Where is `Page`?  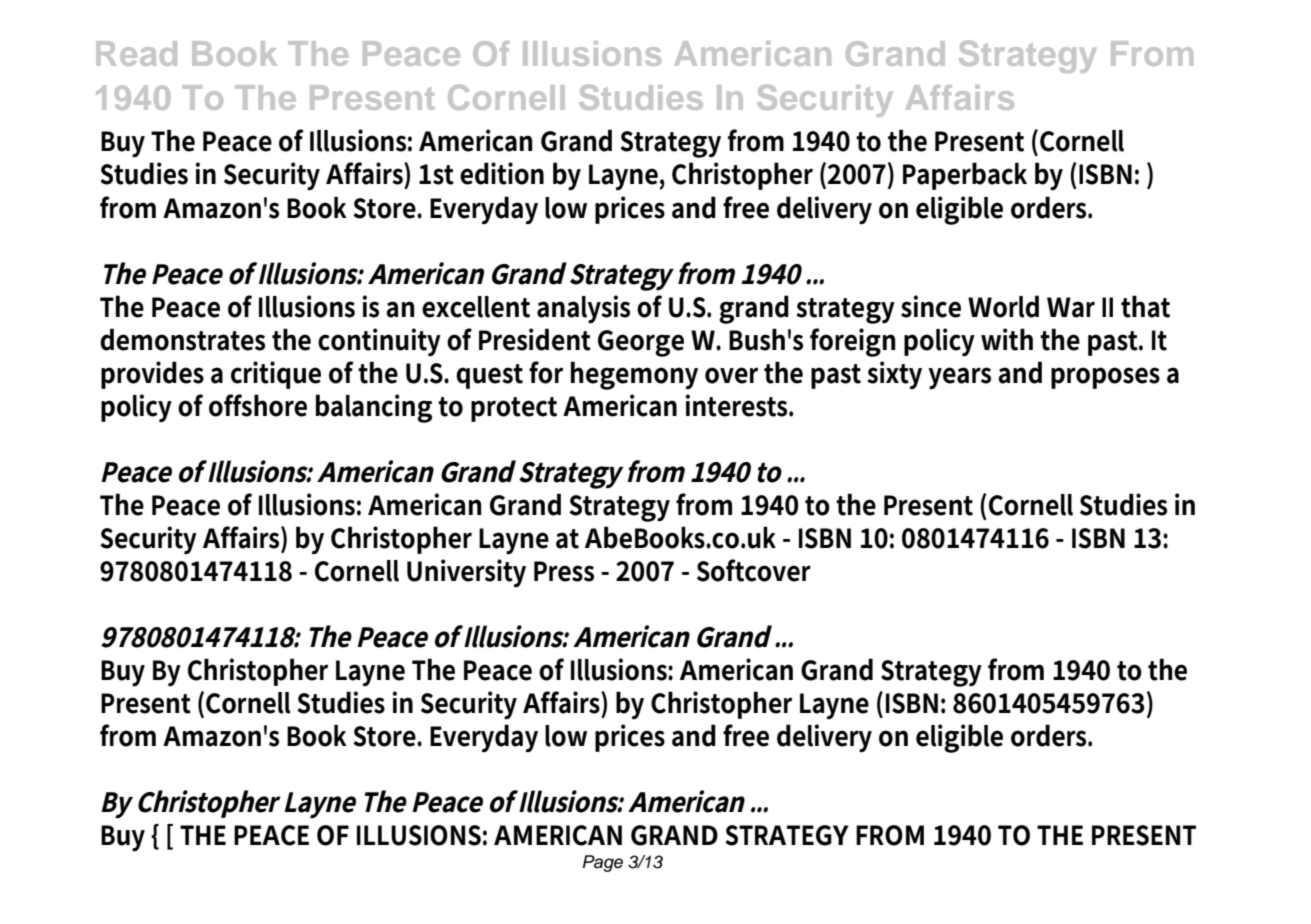 Page is located at coordinates (603, 863).
